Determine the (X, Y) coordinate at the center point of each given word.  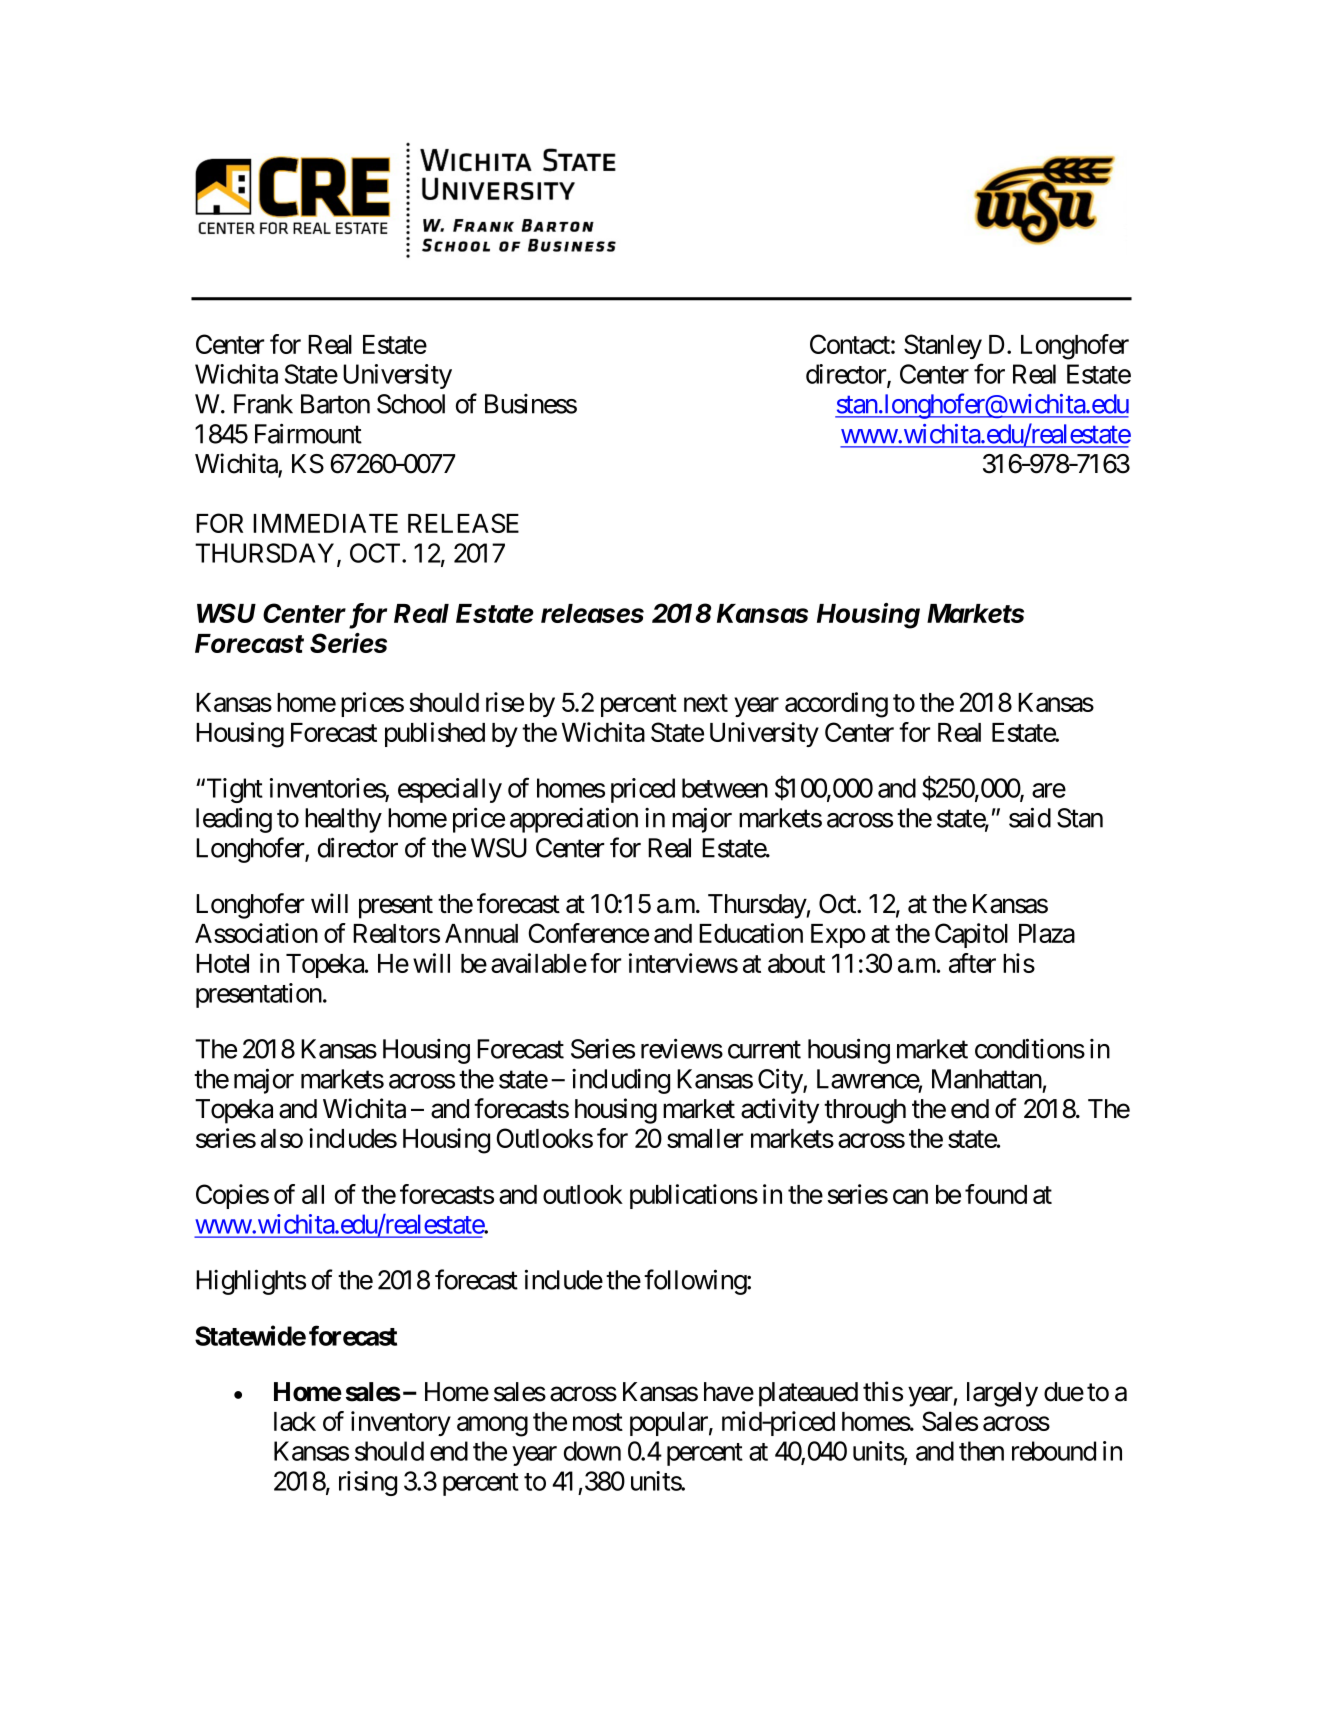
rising (368, 1483)
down (592, 1451)
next (706, 703)
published (435, 734)
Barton (335, 404)
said (1030, 817)
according (836, 705)
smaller (705, 1138)
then (981, 1451)
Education (751, 933)
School (411, 404)
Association (256, 933)
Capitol (971, 935)
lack (295, 1421)
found (996, 1194)
